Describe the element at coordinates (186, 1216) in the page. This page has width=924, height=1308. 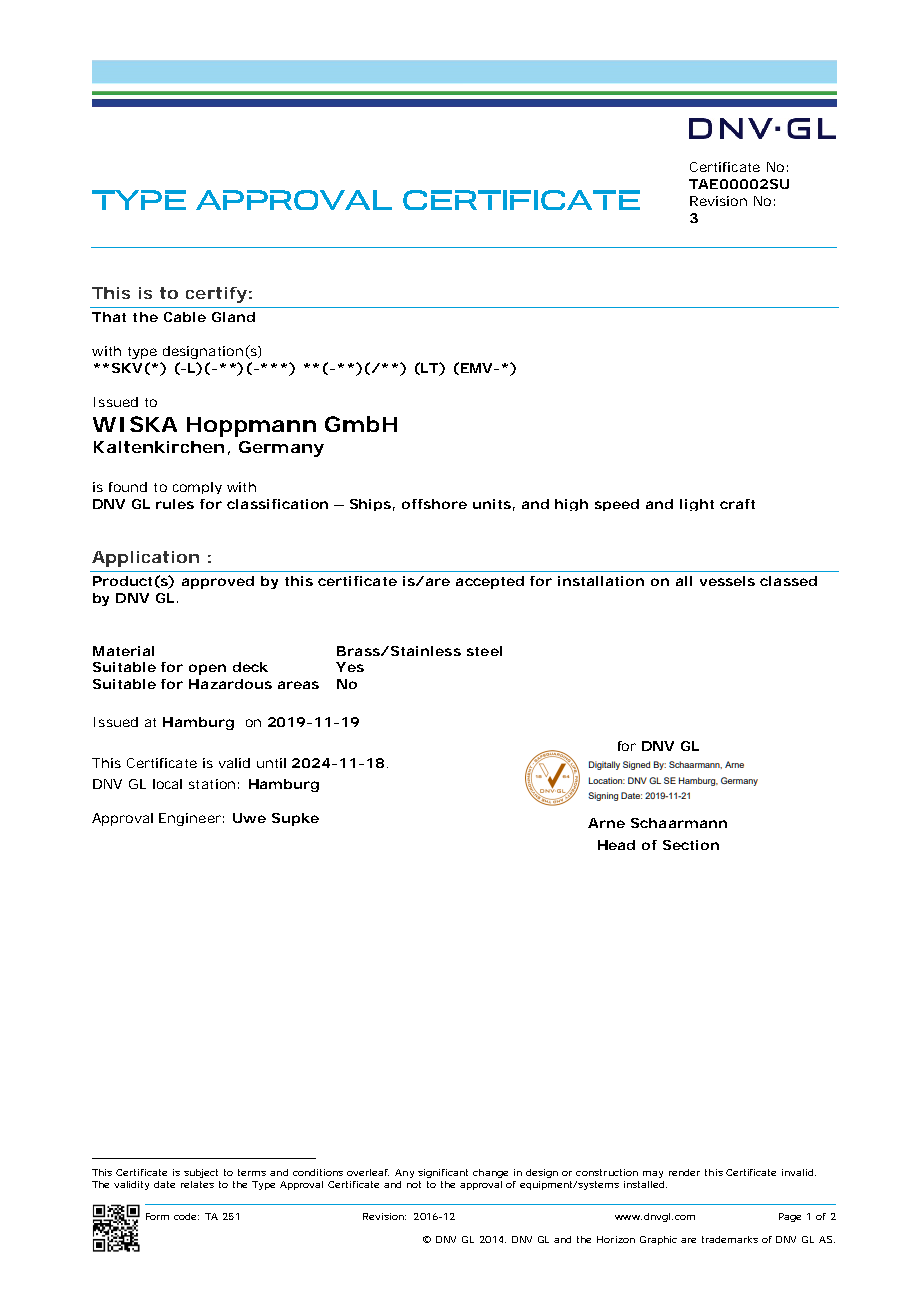
I see `code` at that location.
